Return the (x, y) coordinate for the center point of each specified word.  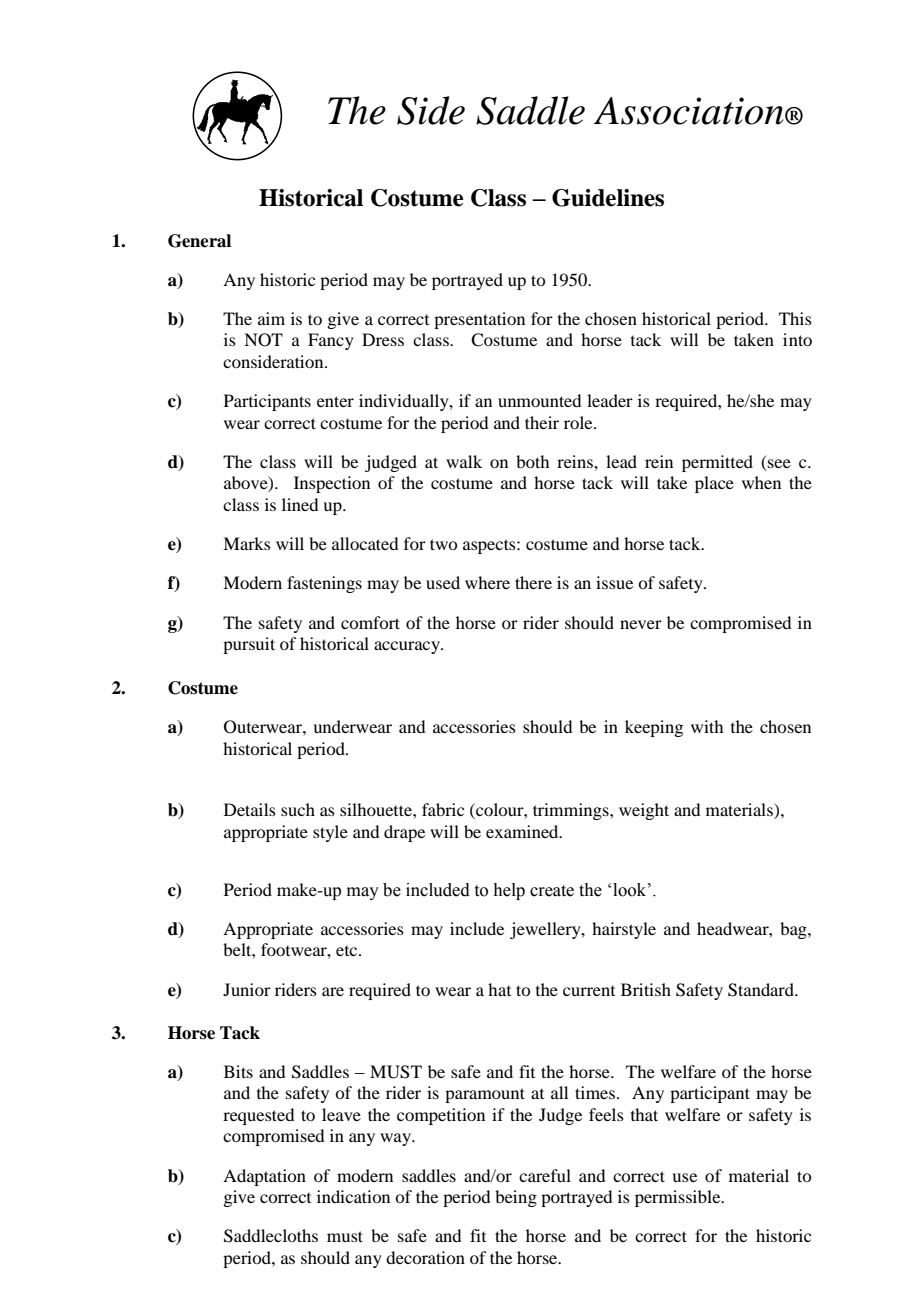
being (516, 1198)
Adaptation (264, 1177)
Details (250, 809)
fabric (443, 809)
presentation (479, 320)
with (707, 726)
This (795, 318)
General (199, 241)
